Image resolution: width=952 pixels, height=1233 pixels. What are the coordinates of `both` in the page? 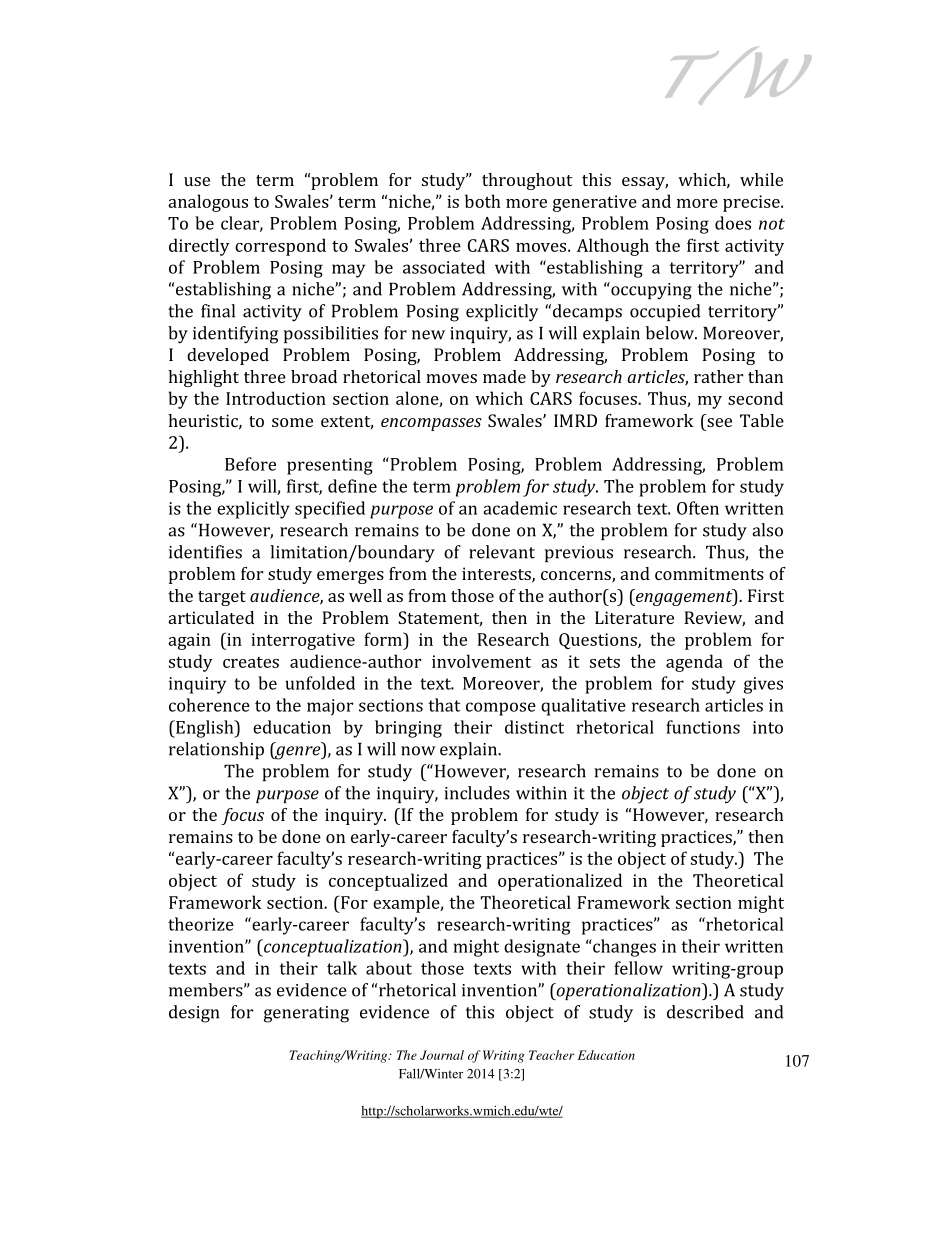 It's located at (483, 201).
